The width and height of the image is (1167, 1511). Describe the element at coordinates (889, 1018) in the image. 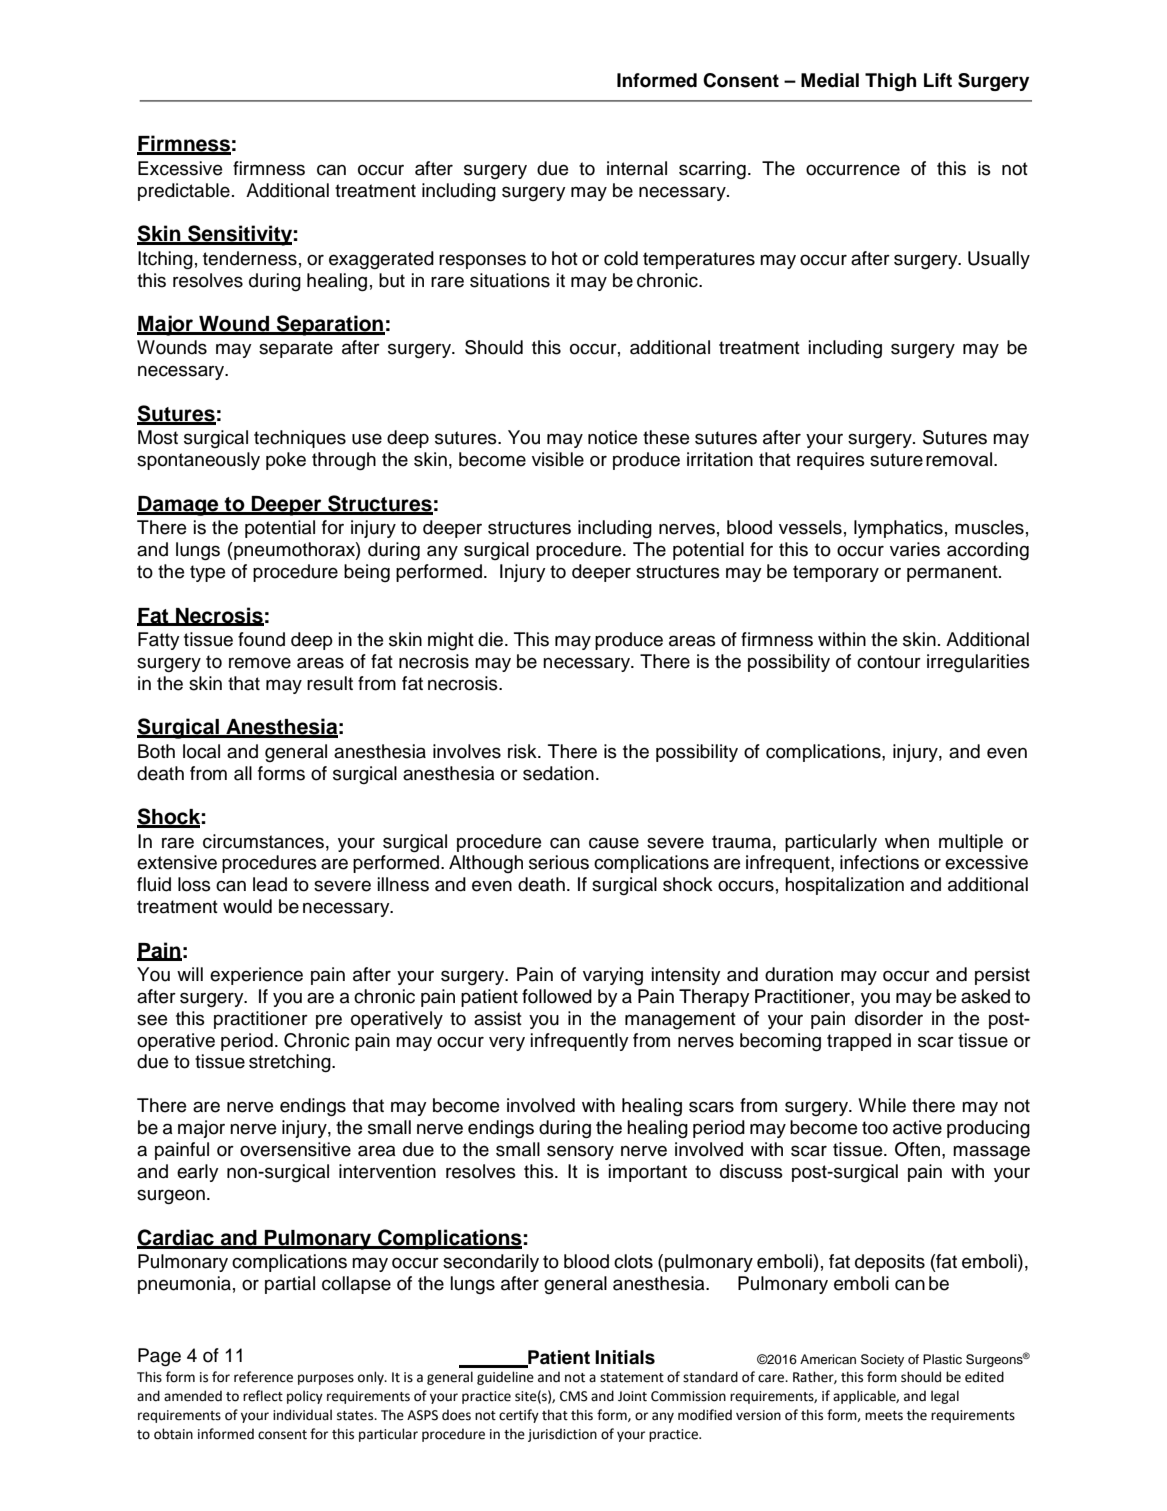

I see `disorder` at that location.
